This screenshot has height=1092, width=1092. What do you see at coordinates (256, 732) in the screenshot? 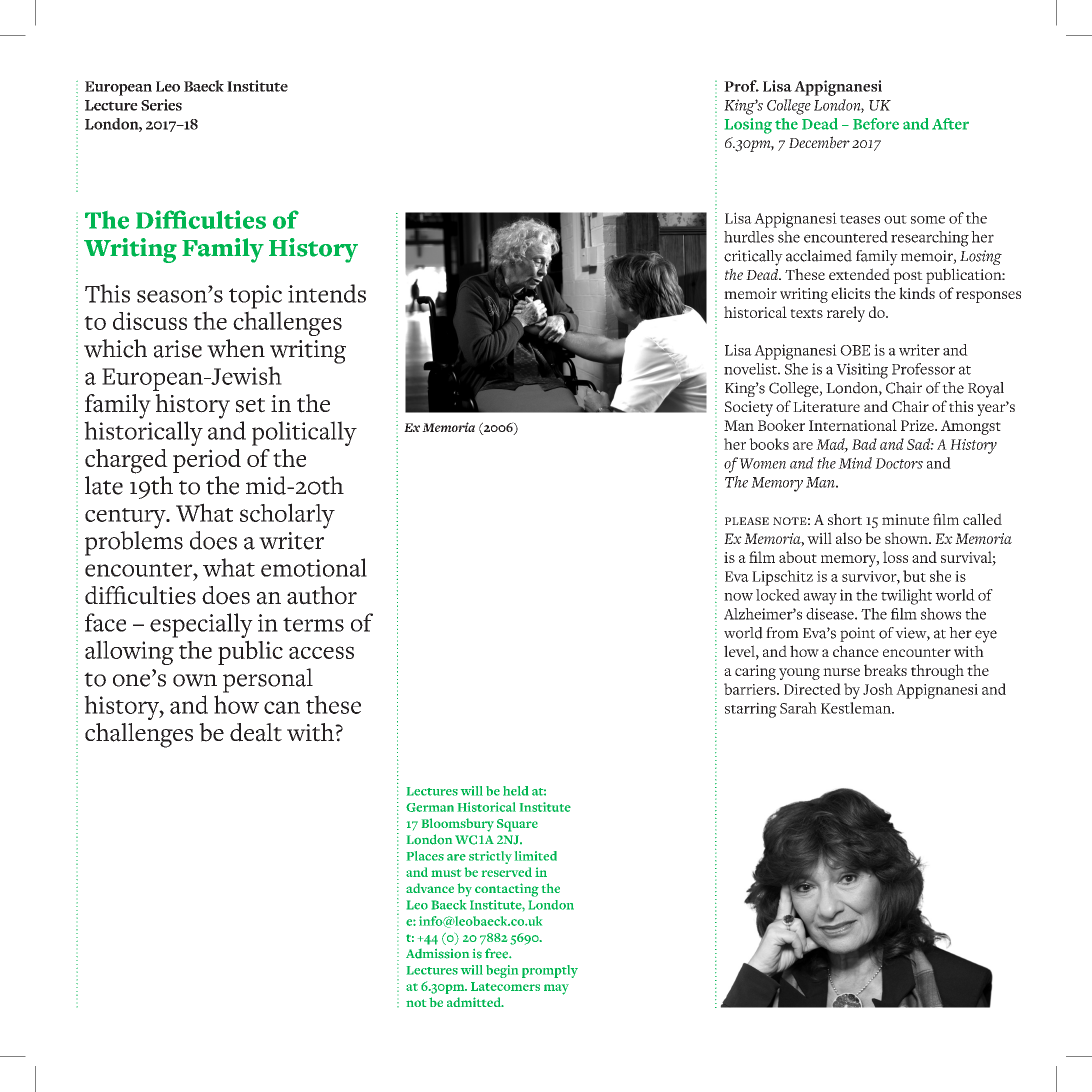
I see `dealt` at bounding box center [256, 732].
